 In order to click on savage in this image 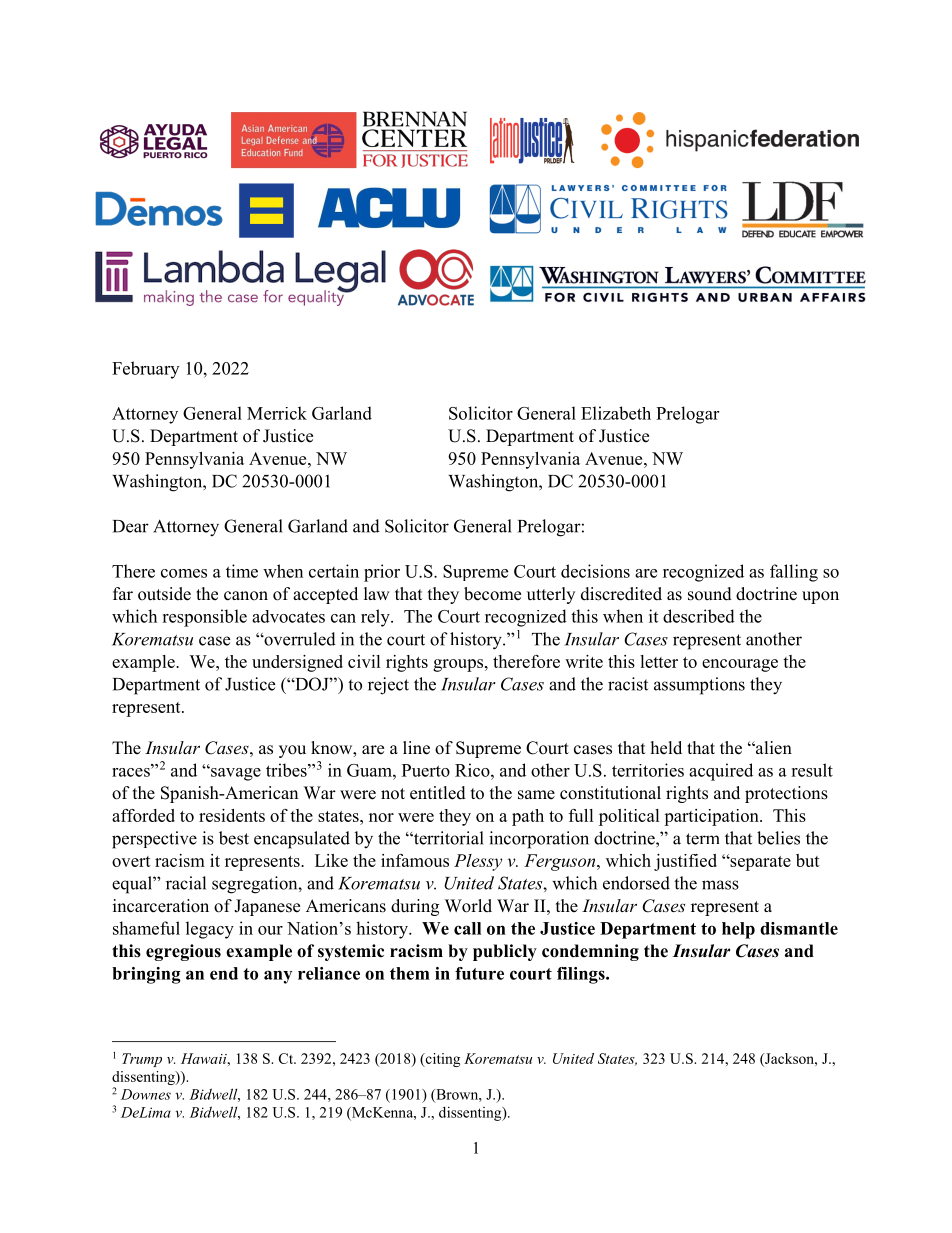, I will do `click(235, 774)`.
